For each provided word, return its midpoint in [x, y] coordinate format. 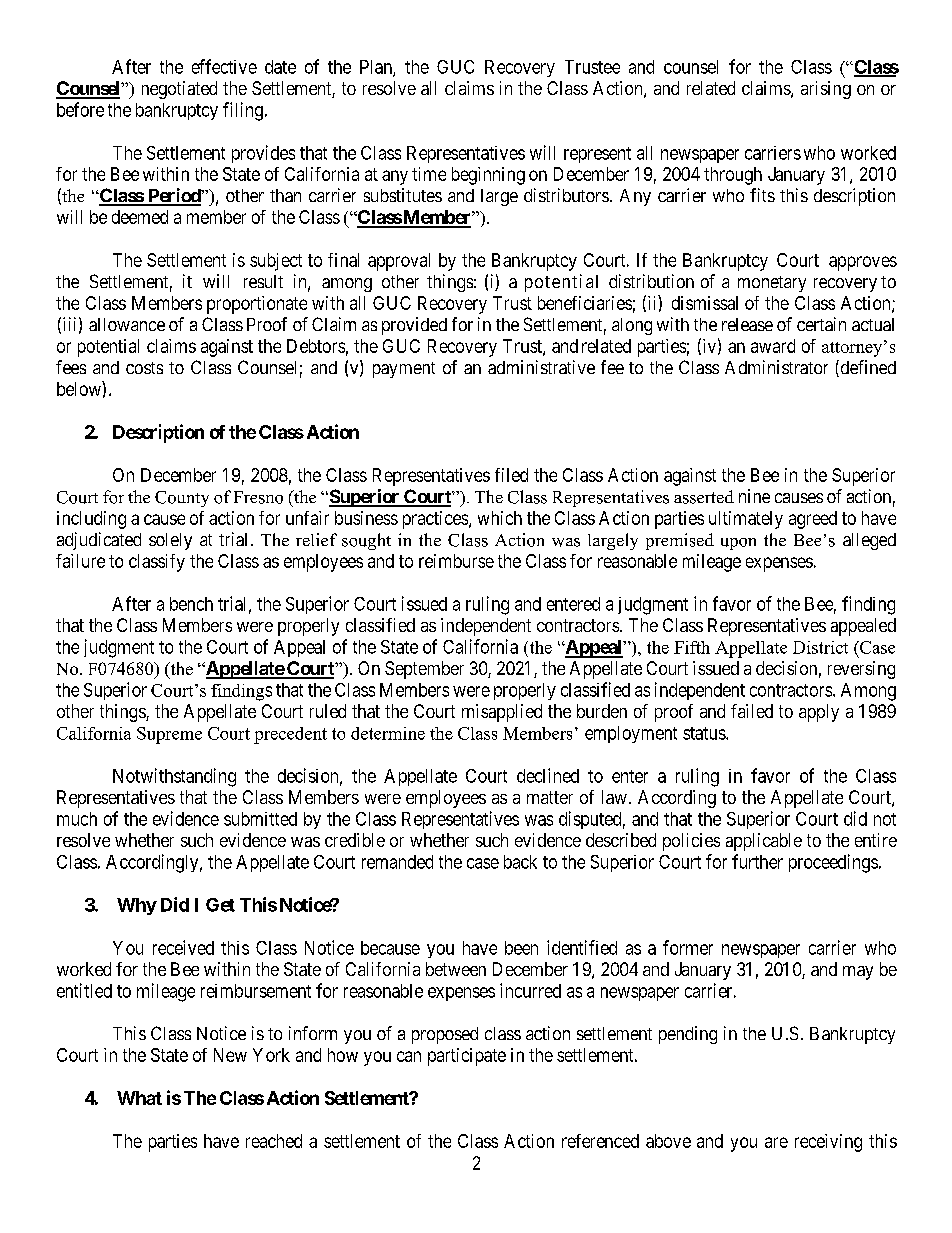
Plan [377, 68]
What [139, 1098]
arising [826, 90]
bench [191, 604]
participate [467, 1057]
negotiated [179, 90]
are [776, 1142]
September [424, 670]
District [820, 647]
